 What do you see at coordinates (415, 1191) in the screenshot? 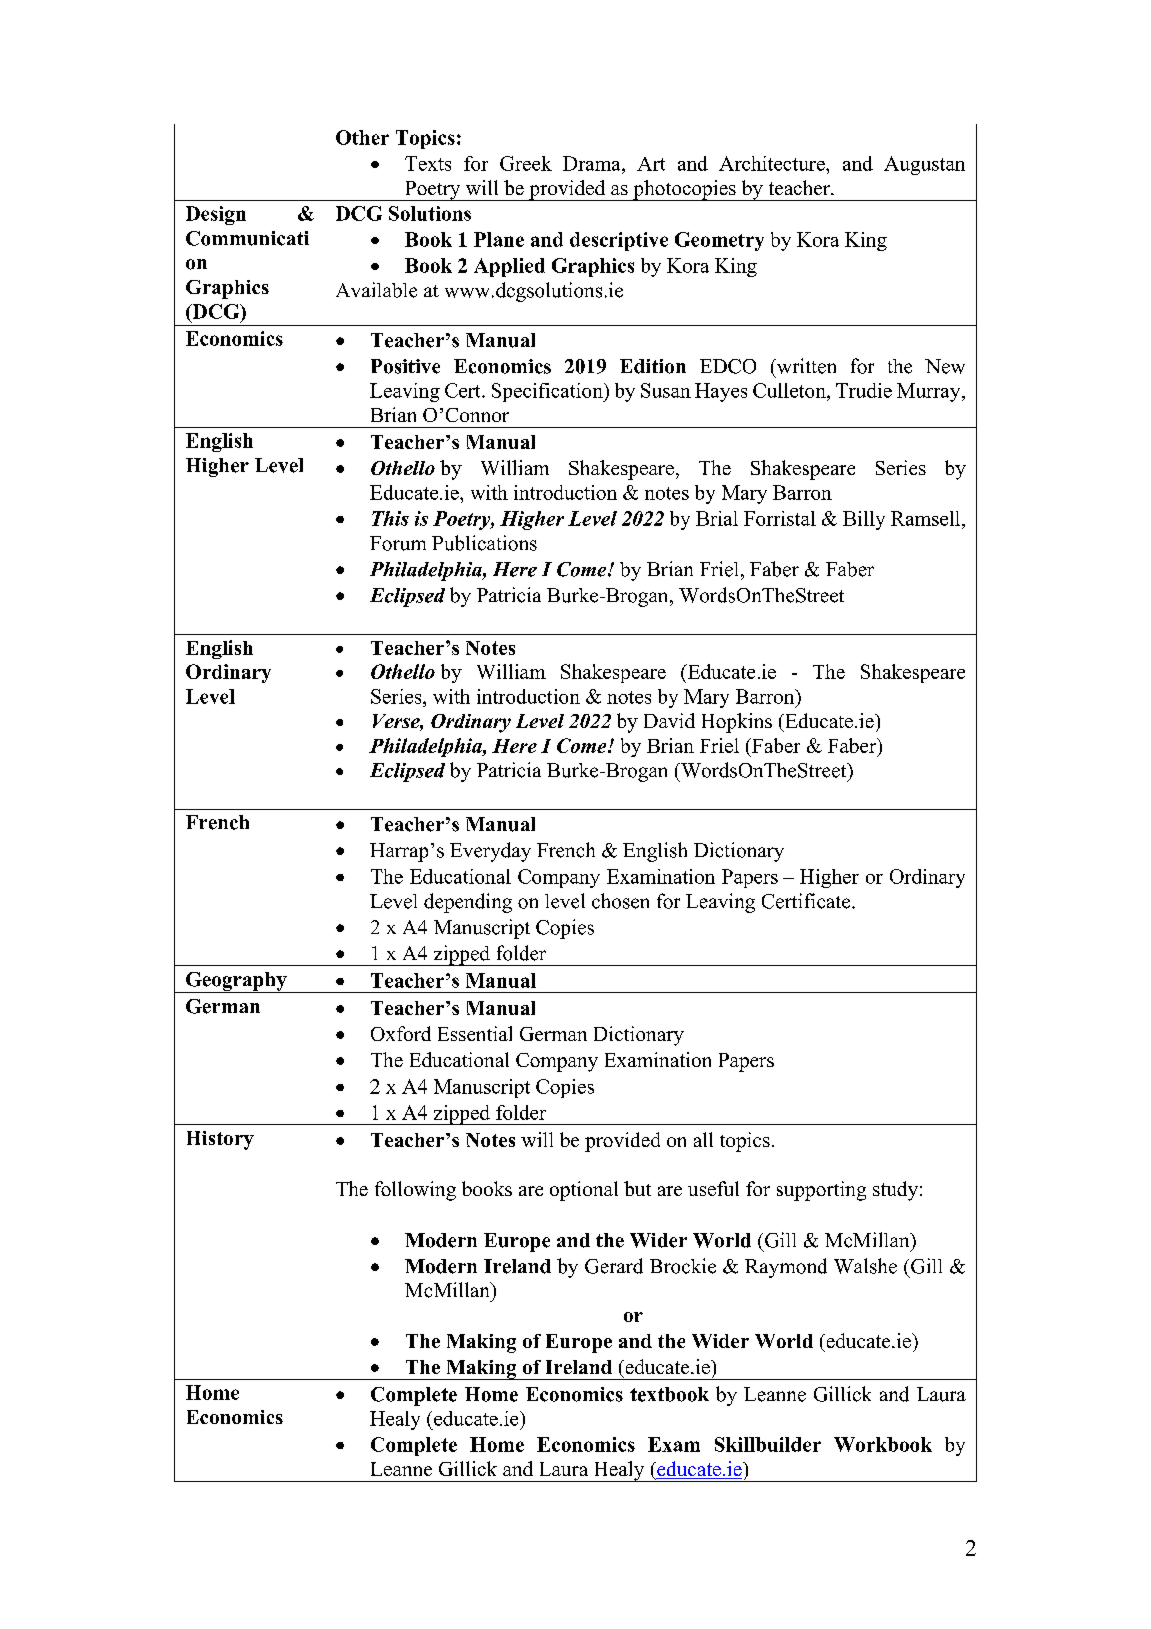
I see `following` at bounding box center [415, 1191].
